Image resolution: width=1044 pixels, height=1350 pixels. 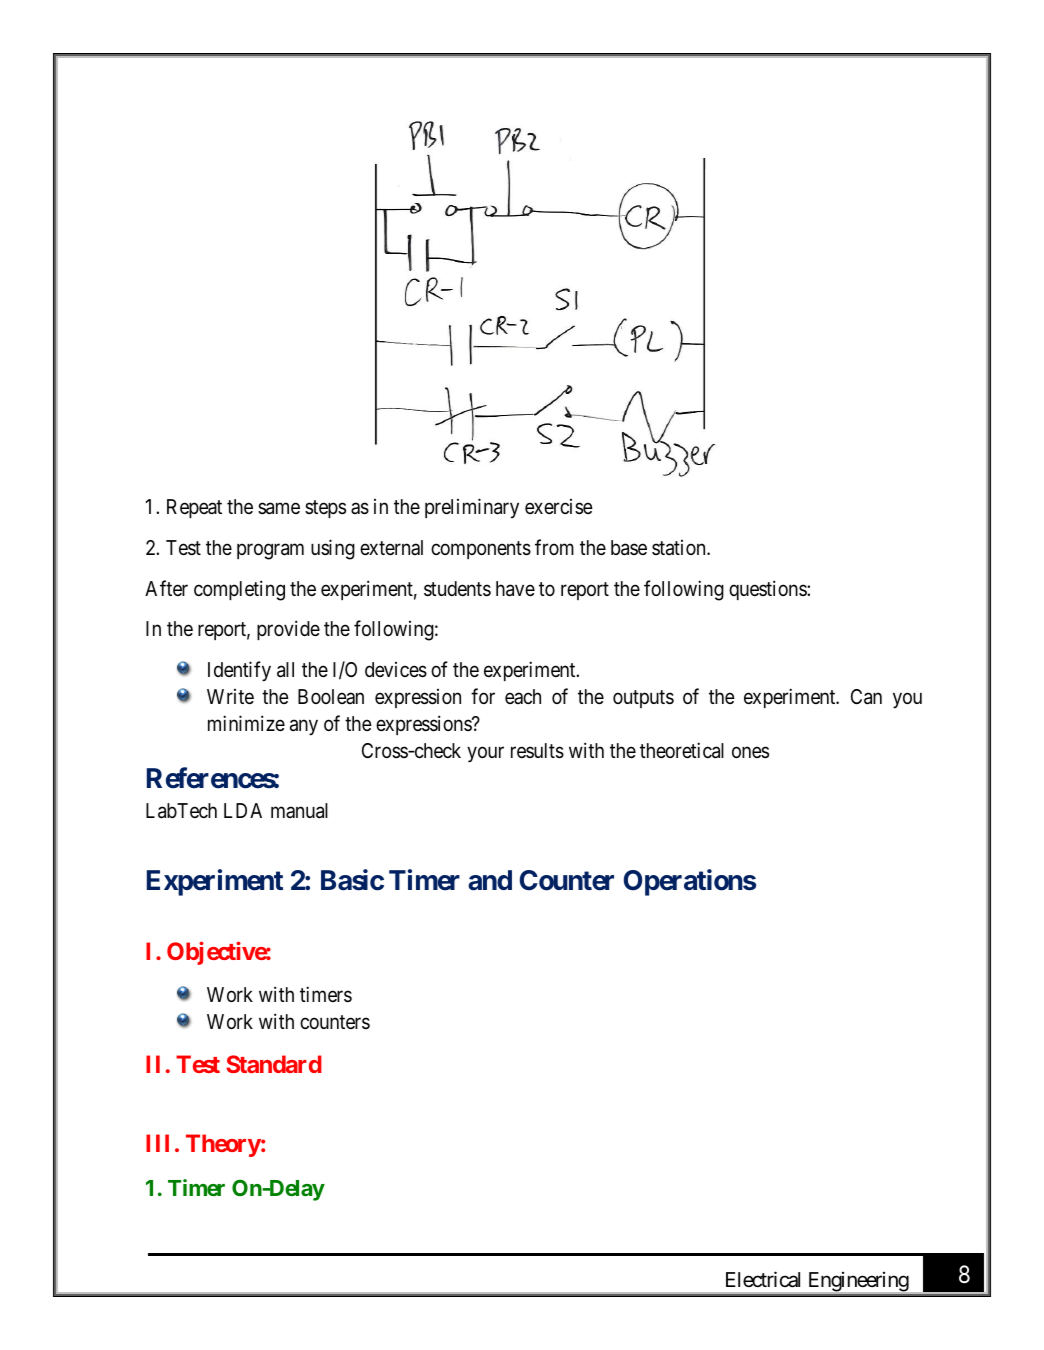 I want to click on your, so click(x=485, y=755).
